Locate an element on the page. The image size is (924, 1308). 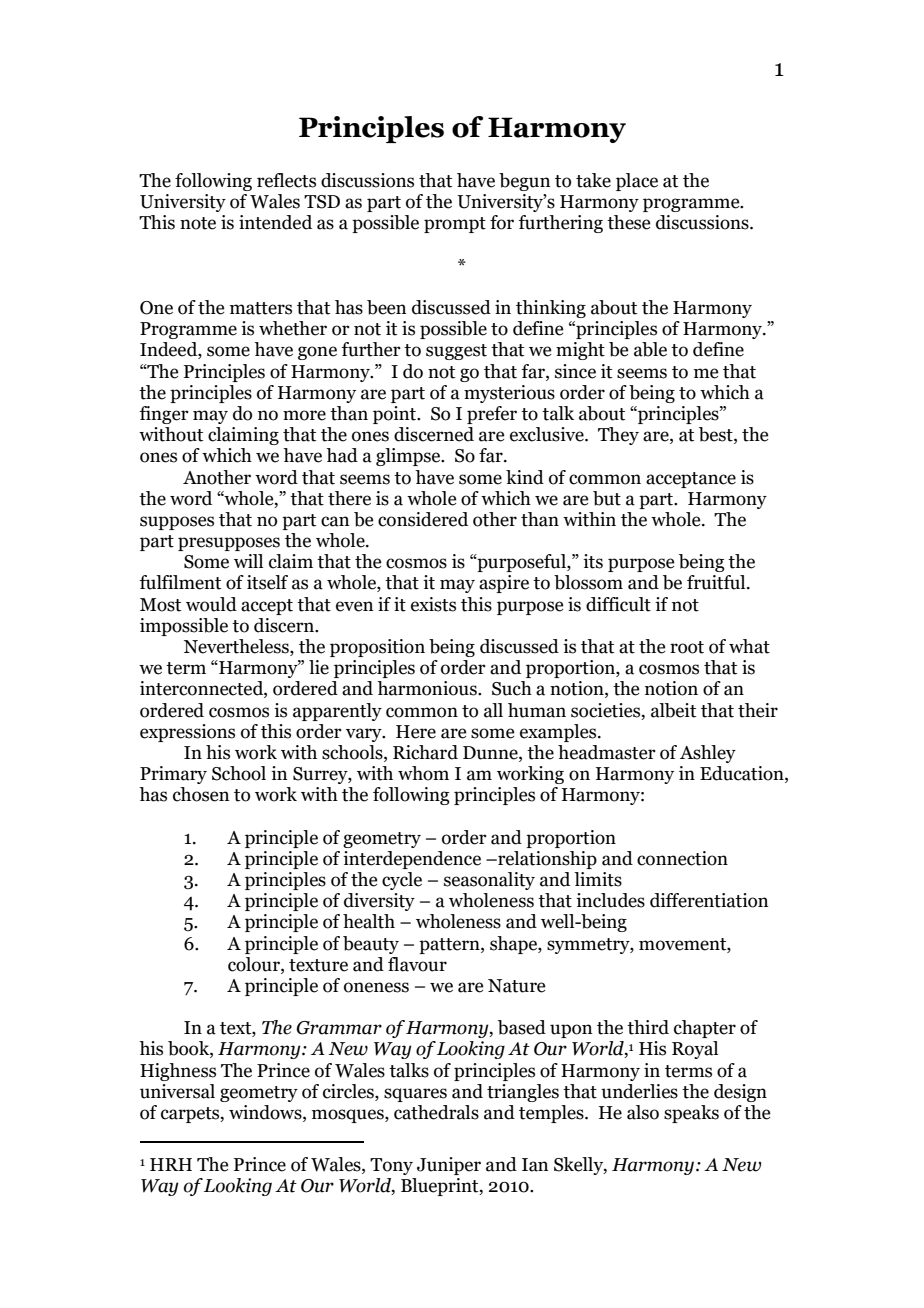
differentiation is located at coordinates (709, 900).
